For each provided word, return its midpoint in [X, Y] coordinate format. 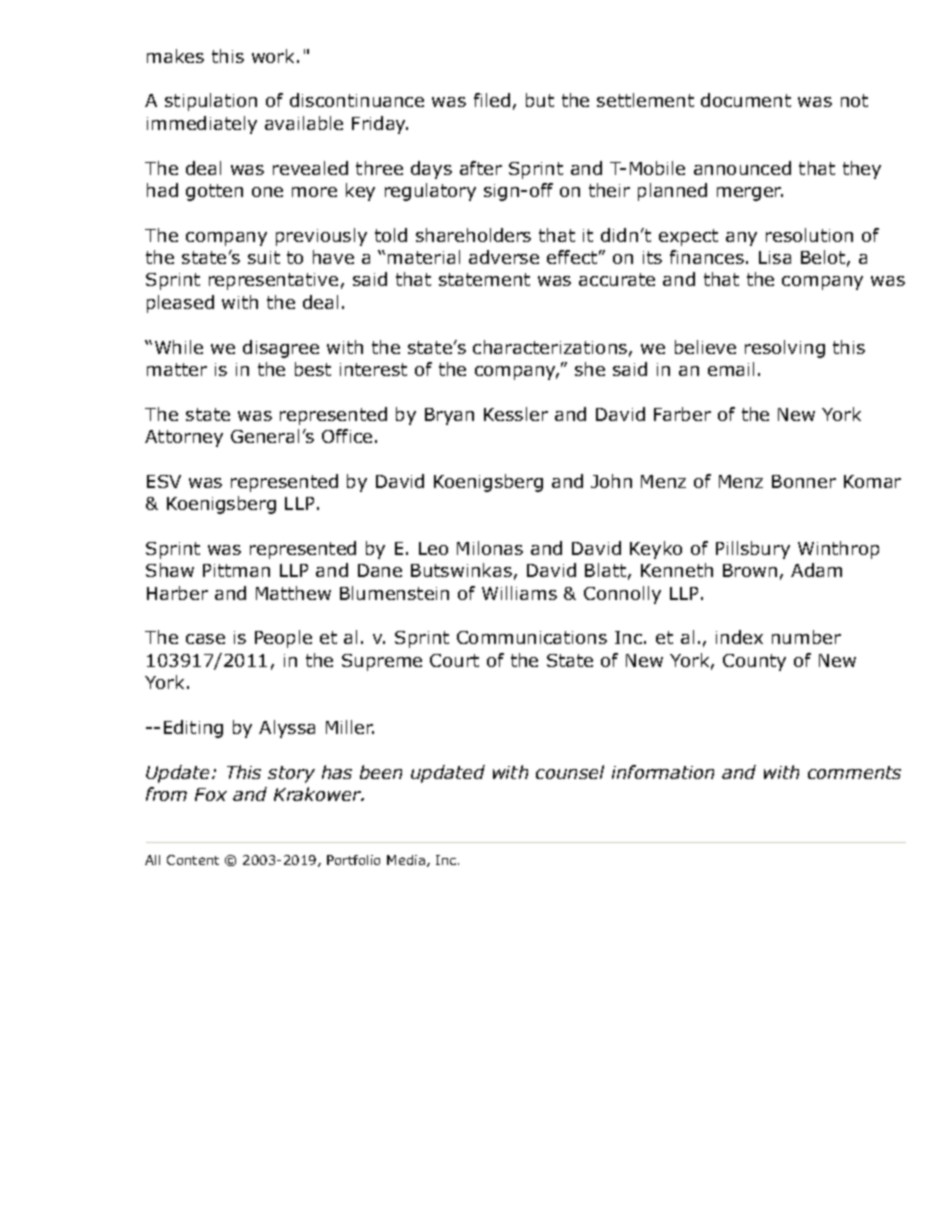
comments [854, 772]
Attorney [184, 438]
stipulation [211, 102]
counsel [570, 772]
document [746, 100]
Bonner [804, 481]
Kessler [516, 414]
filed [492, 100]
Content [193, 860]
